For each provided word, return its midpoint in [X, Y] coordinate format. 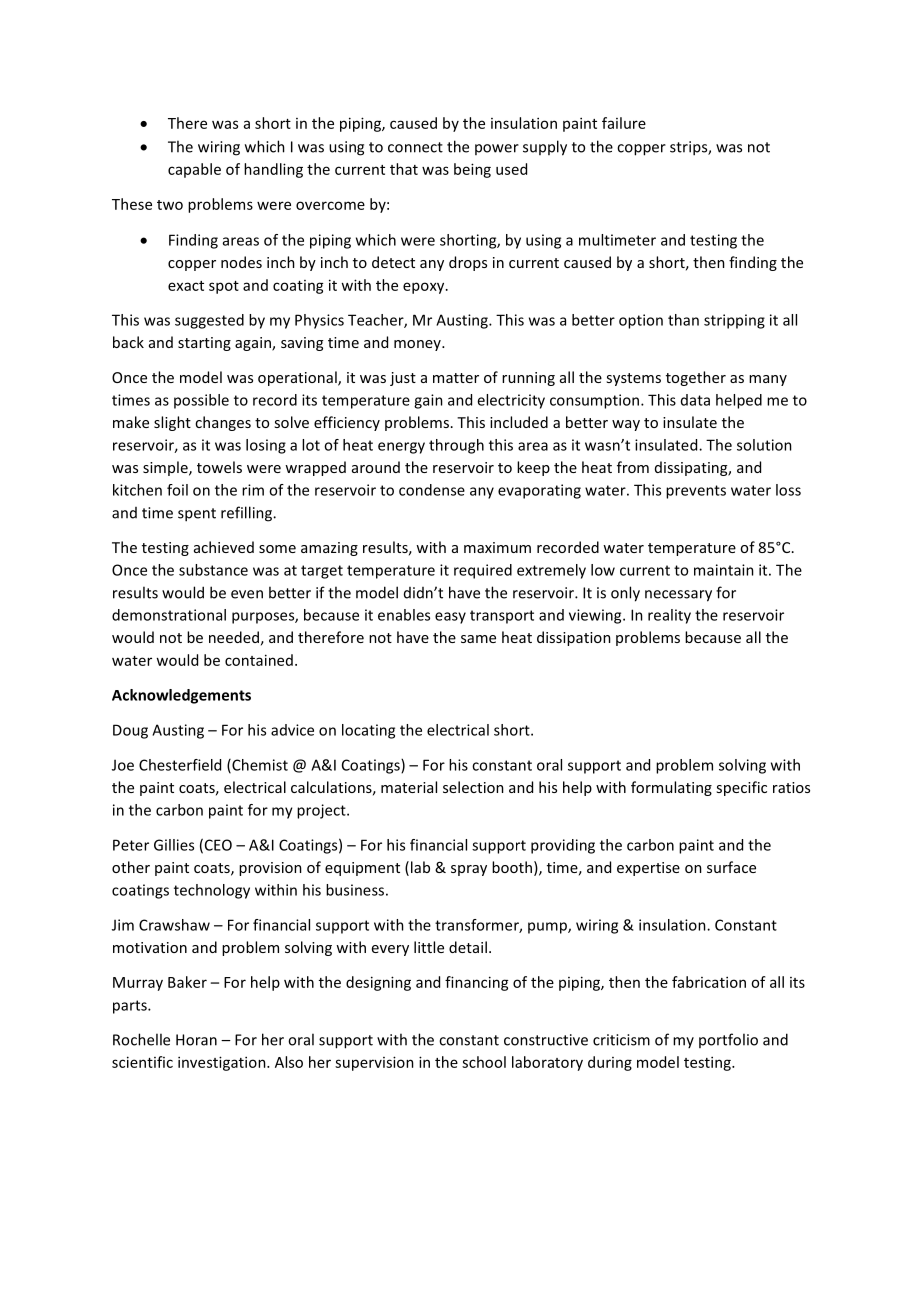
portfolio [728, 1040]
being [472, 170]
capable [194, 170]
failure [624, 123]
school [484, 1062]
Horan [196, 1040]
